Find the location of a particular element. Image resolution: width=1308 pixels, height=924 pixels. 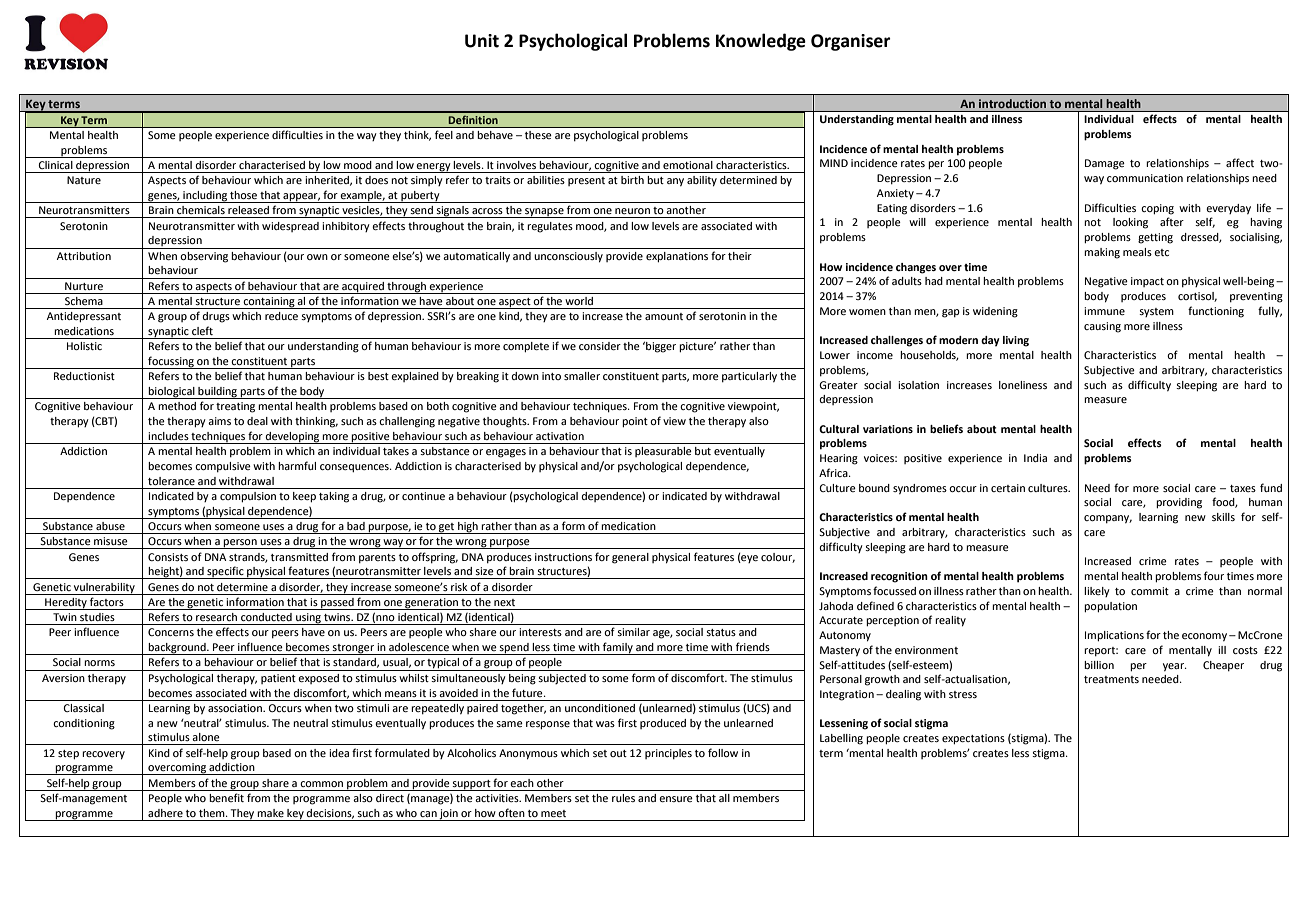

aims is located at coordinates (219, 421).
